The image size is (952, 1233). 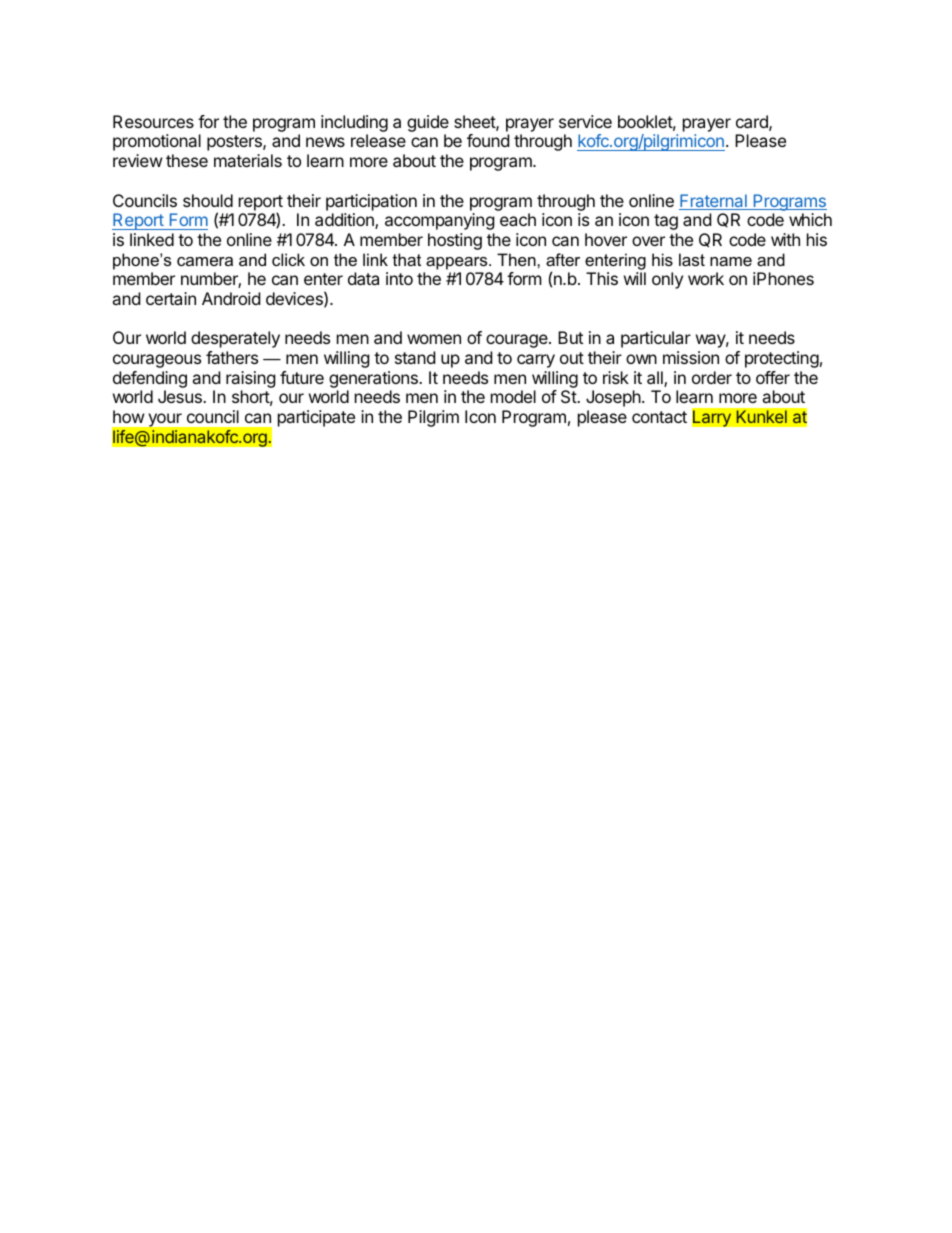 I want to click on model, so click(x=513, y=396).
